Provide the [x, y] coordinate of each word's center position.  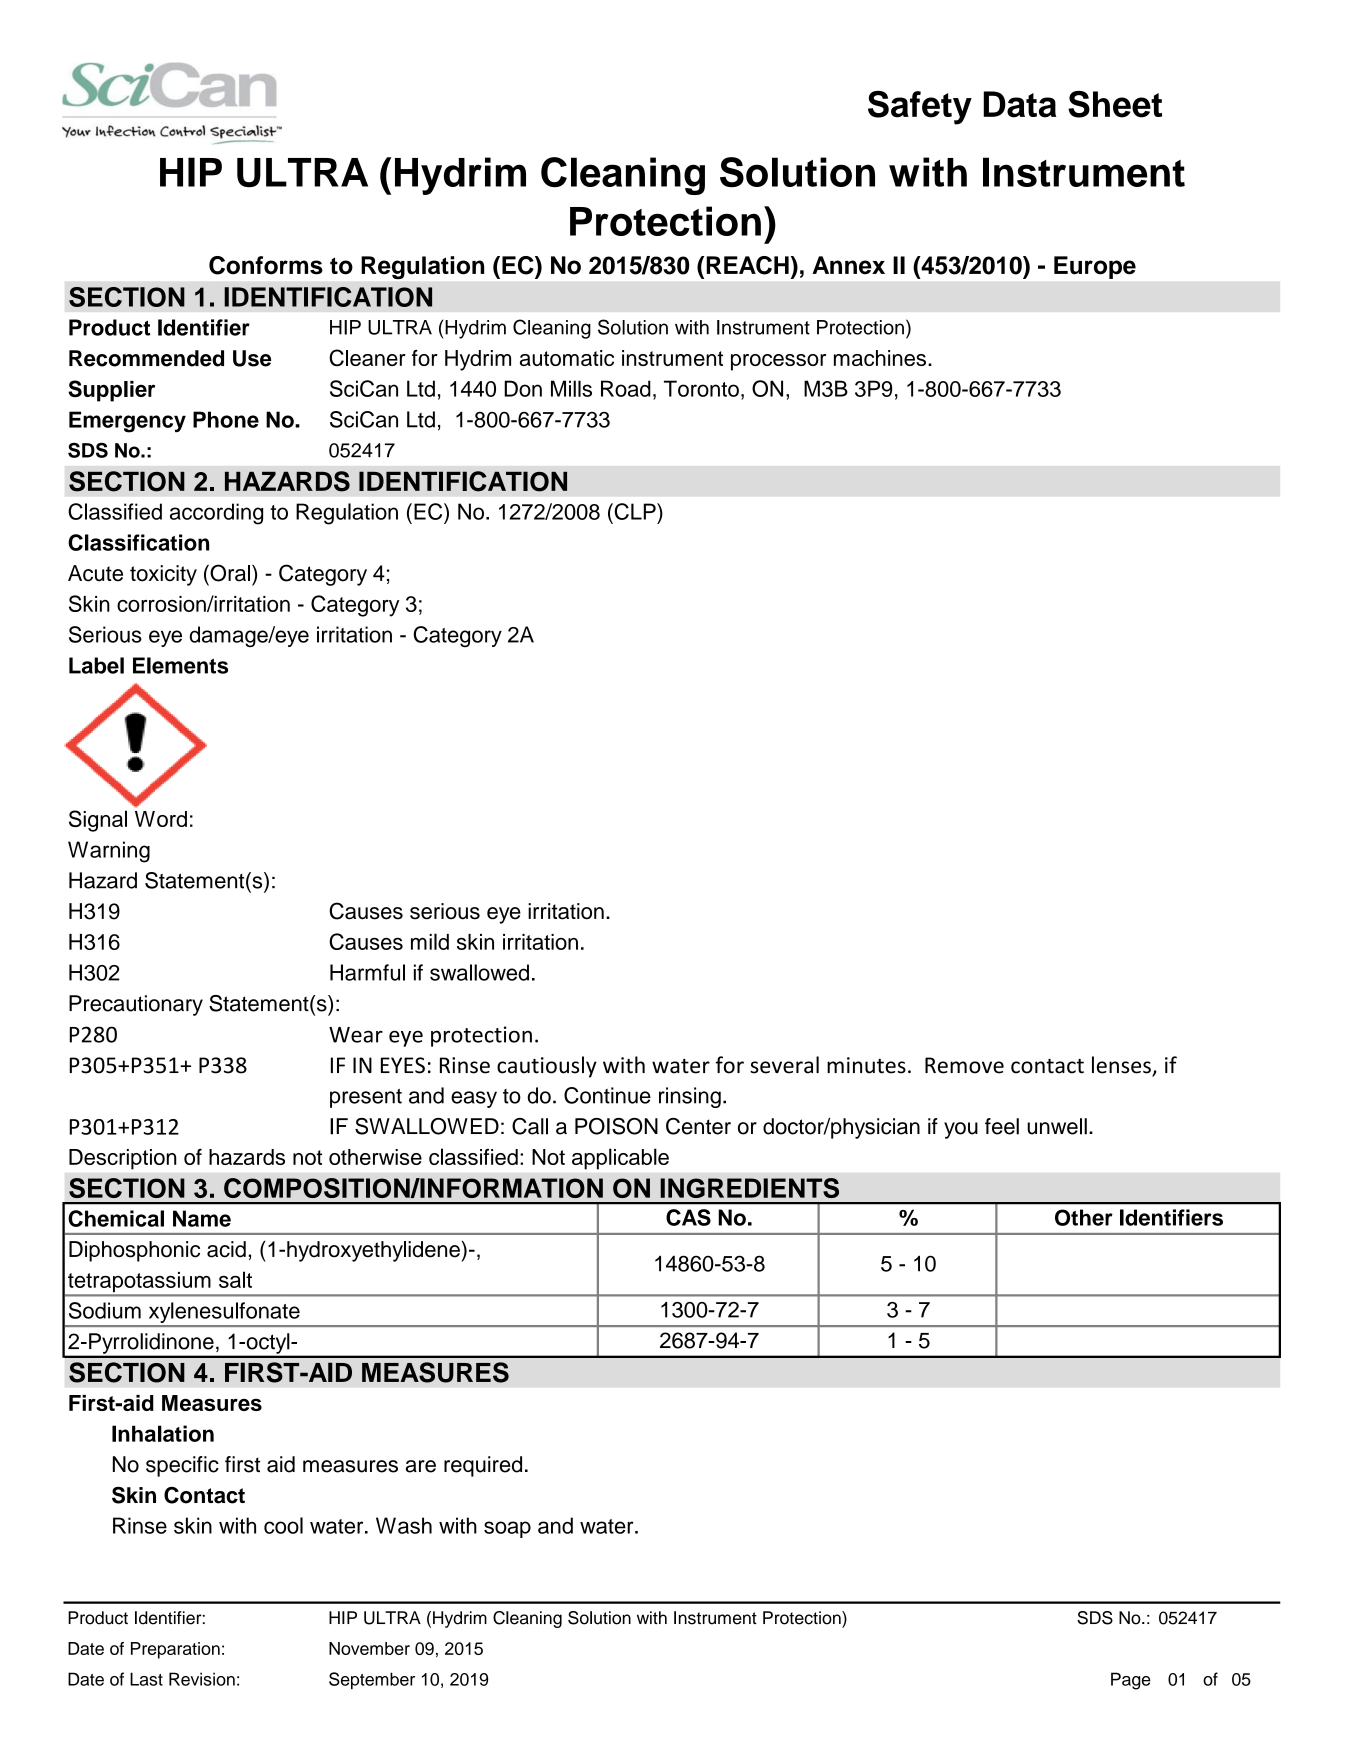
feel [1002, 1126]
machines [880, 358]
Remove [964, 1065]
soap [507, 1529]
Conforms [266, 265]
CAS [688, 1217]
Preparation [175, 1650]
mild [430, 941]
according [216, 514]
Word [161, 819]
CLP [635, 511]
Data [1019, 104]
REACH [747, 265]
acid [226, 1249]
